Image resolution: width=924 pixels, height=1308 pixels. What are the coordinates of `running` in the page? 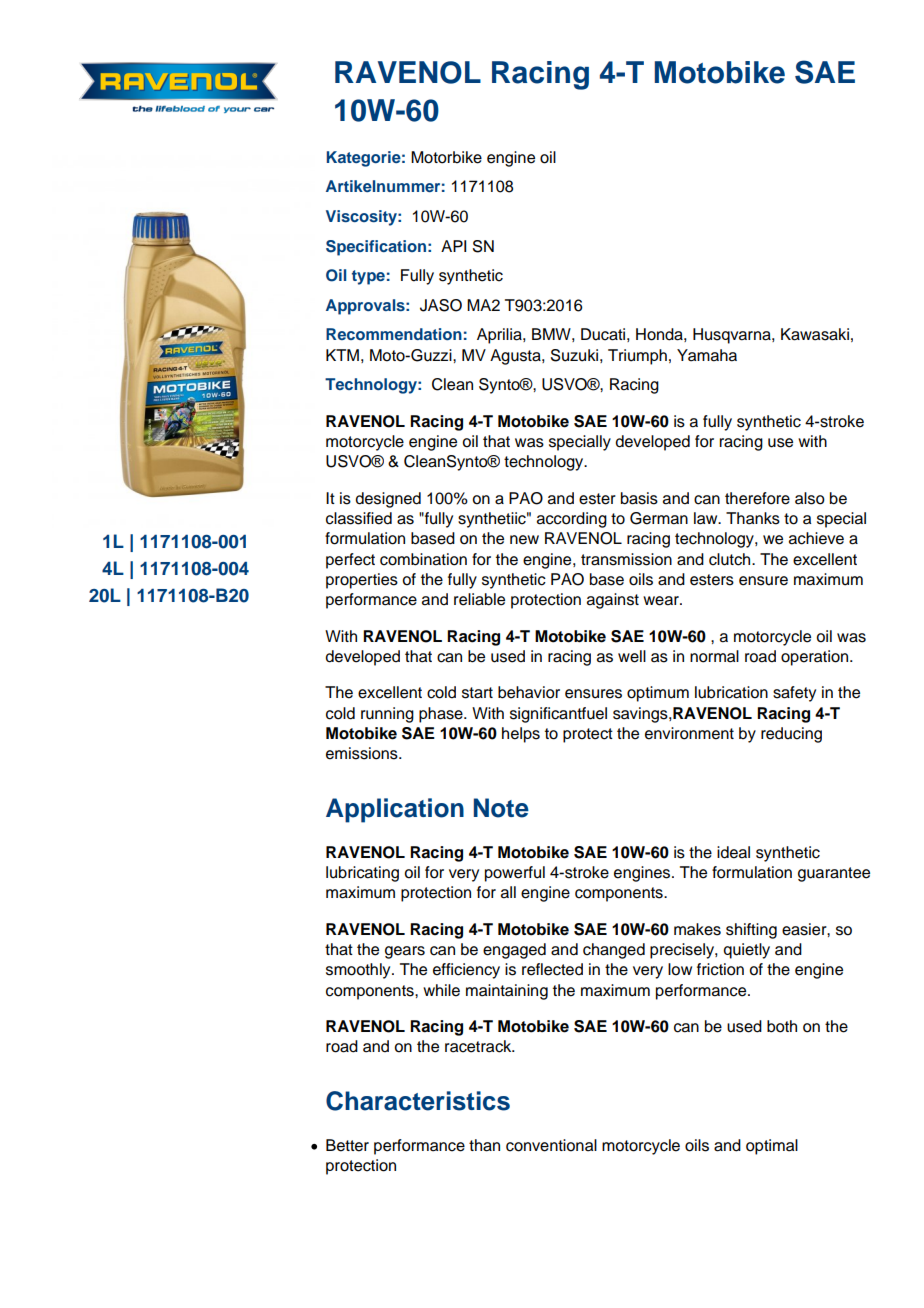 It's located at (387, 715).
